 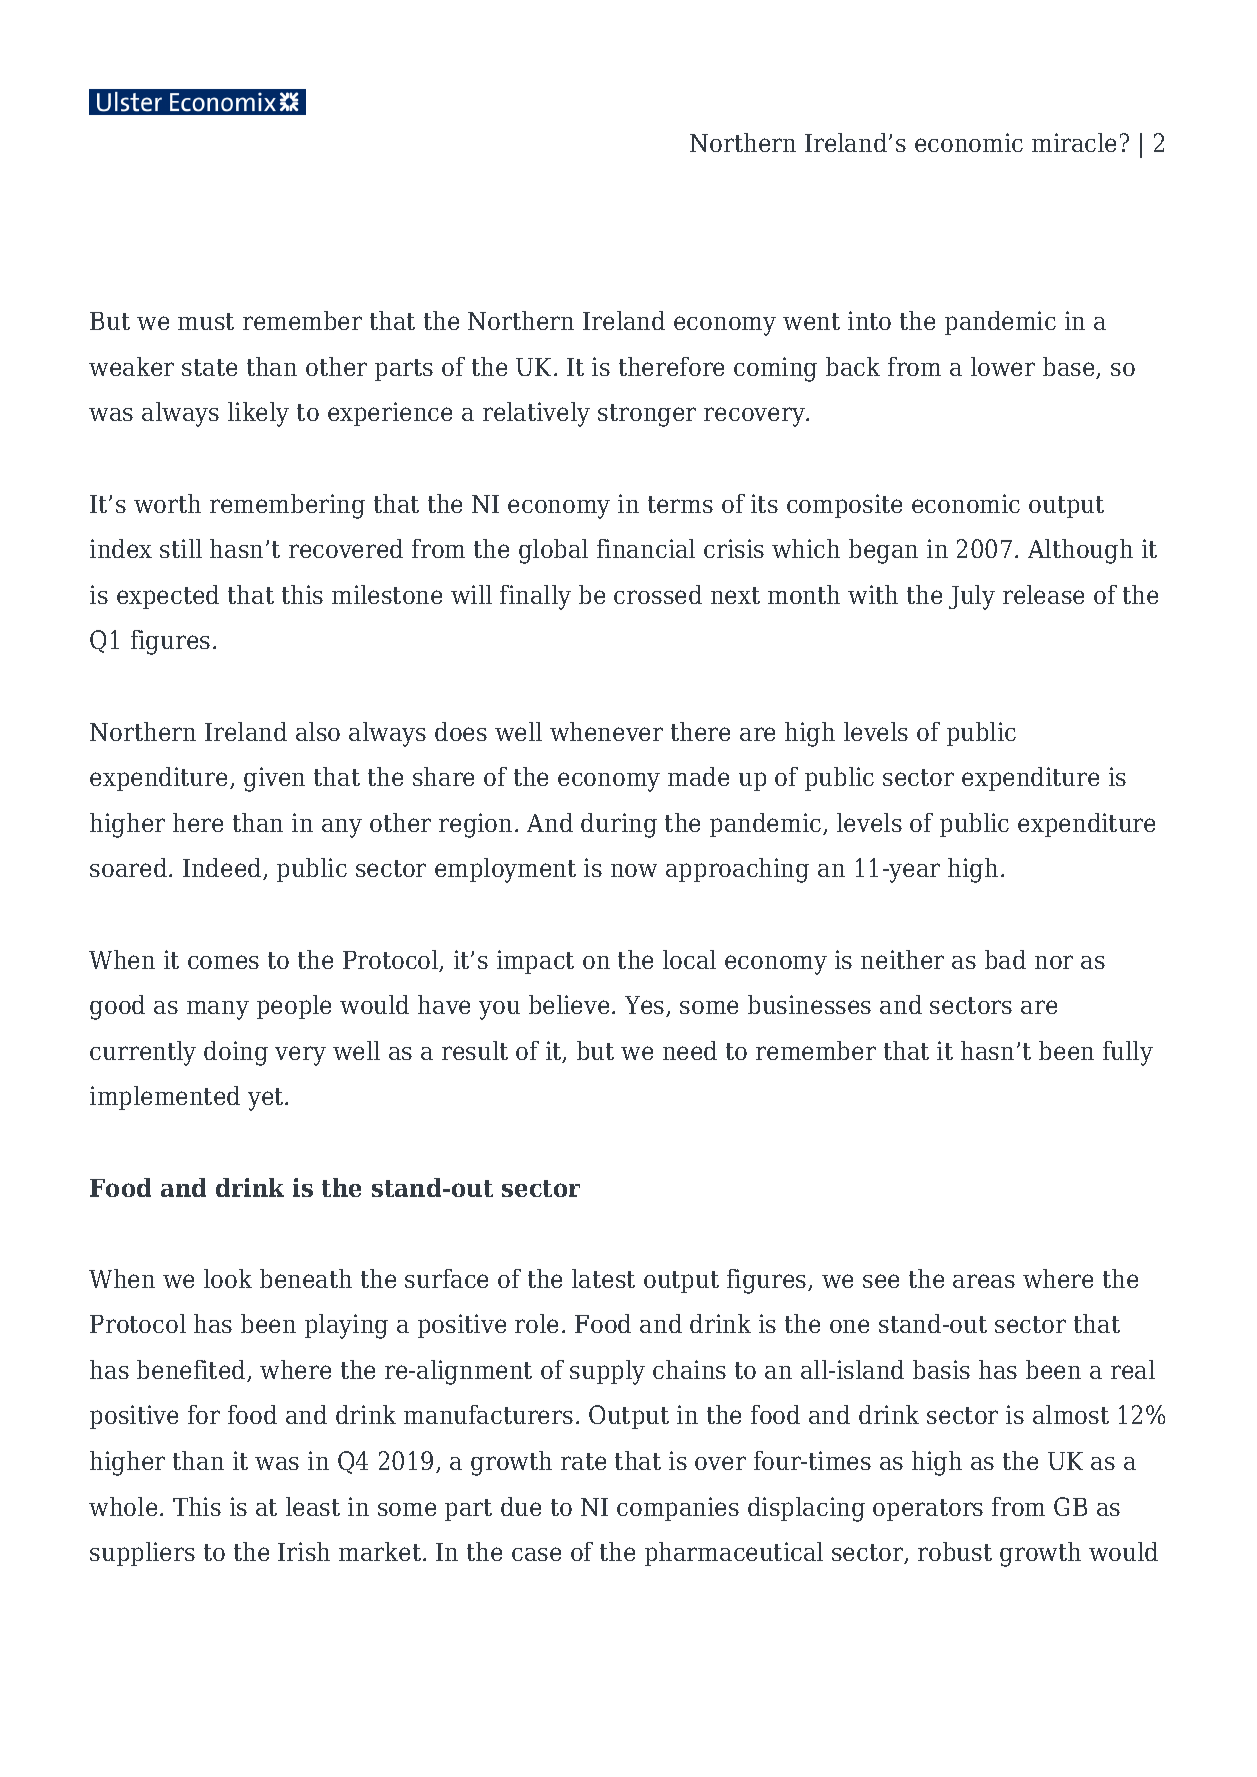 I want to click on financial, so click(x=646, y=548).
